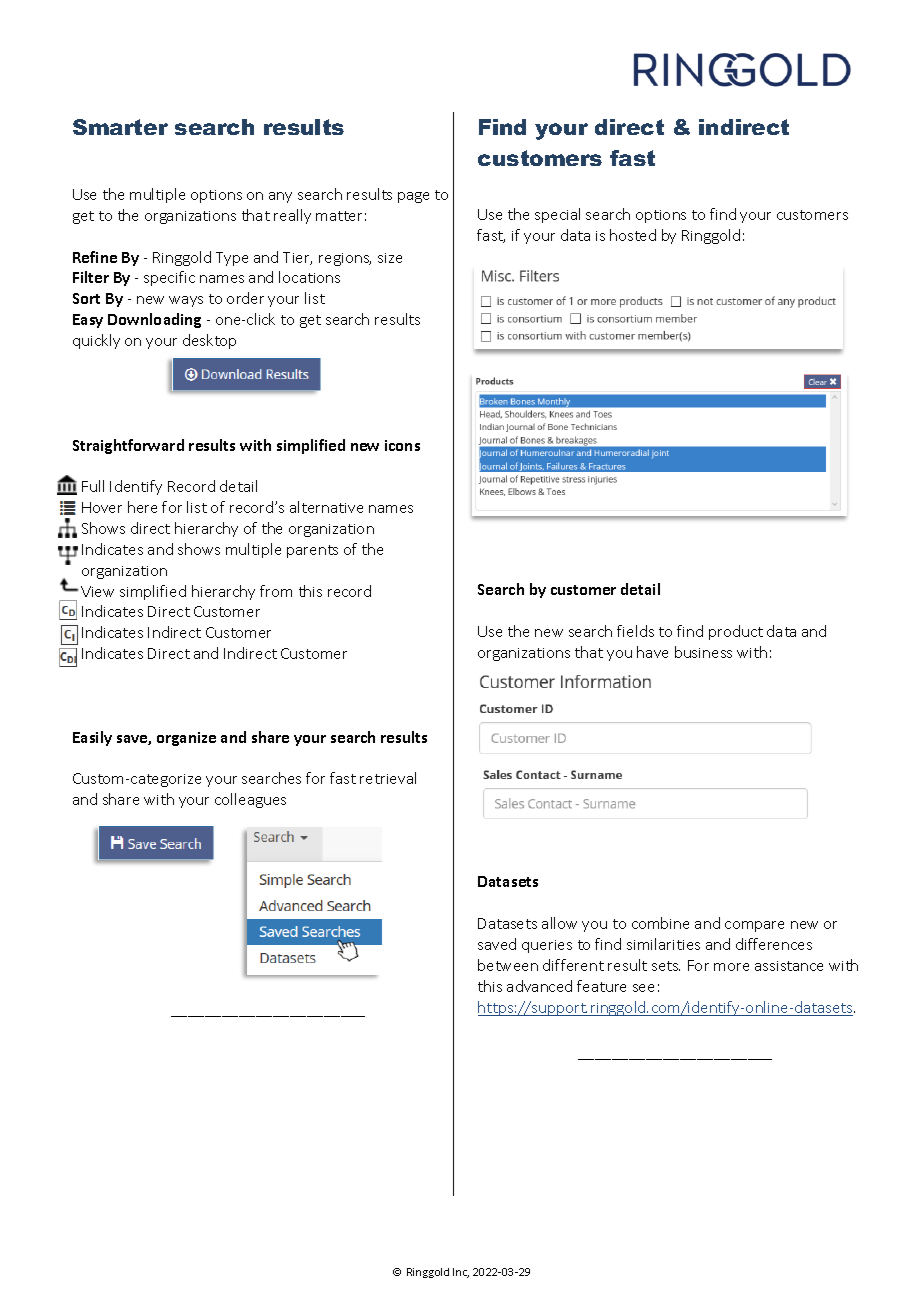 Image resolution: width=924 pixels, height=1308 pixels. What do you see at coordinates (461, 1273) in the screenshot?
I see `Inc` at bounding box center [461, 1273].
